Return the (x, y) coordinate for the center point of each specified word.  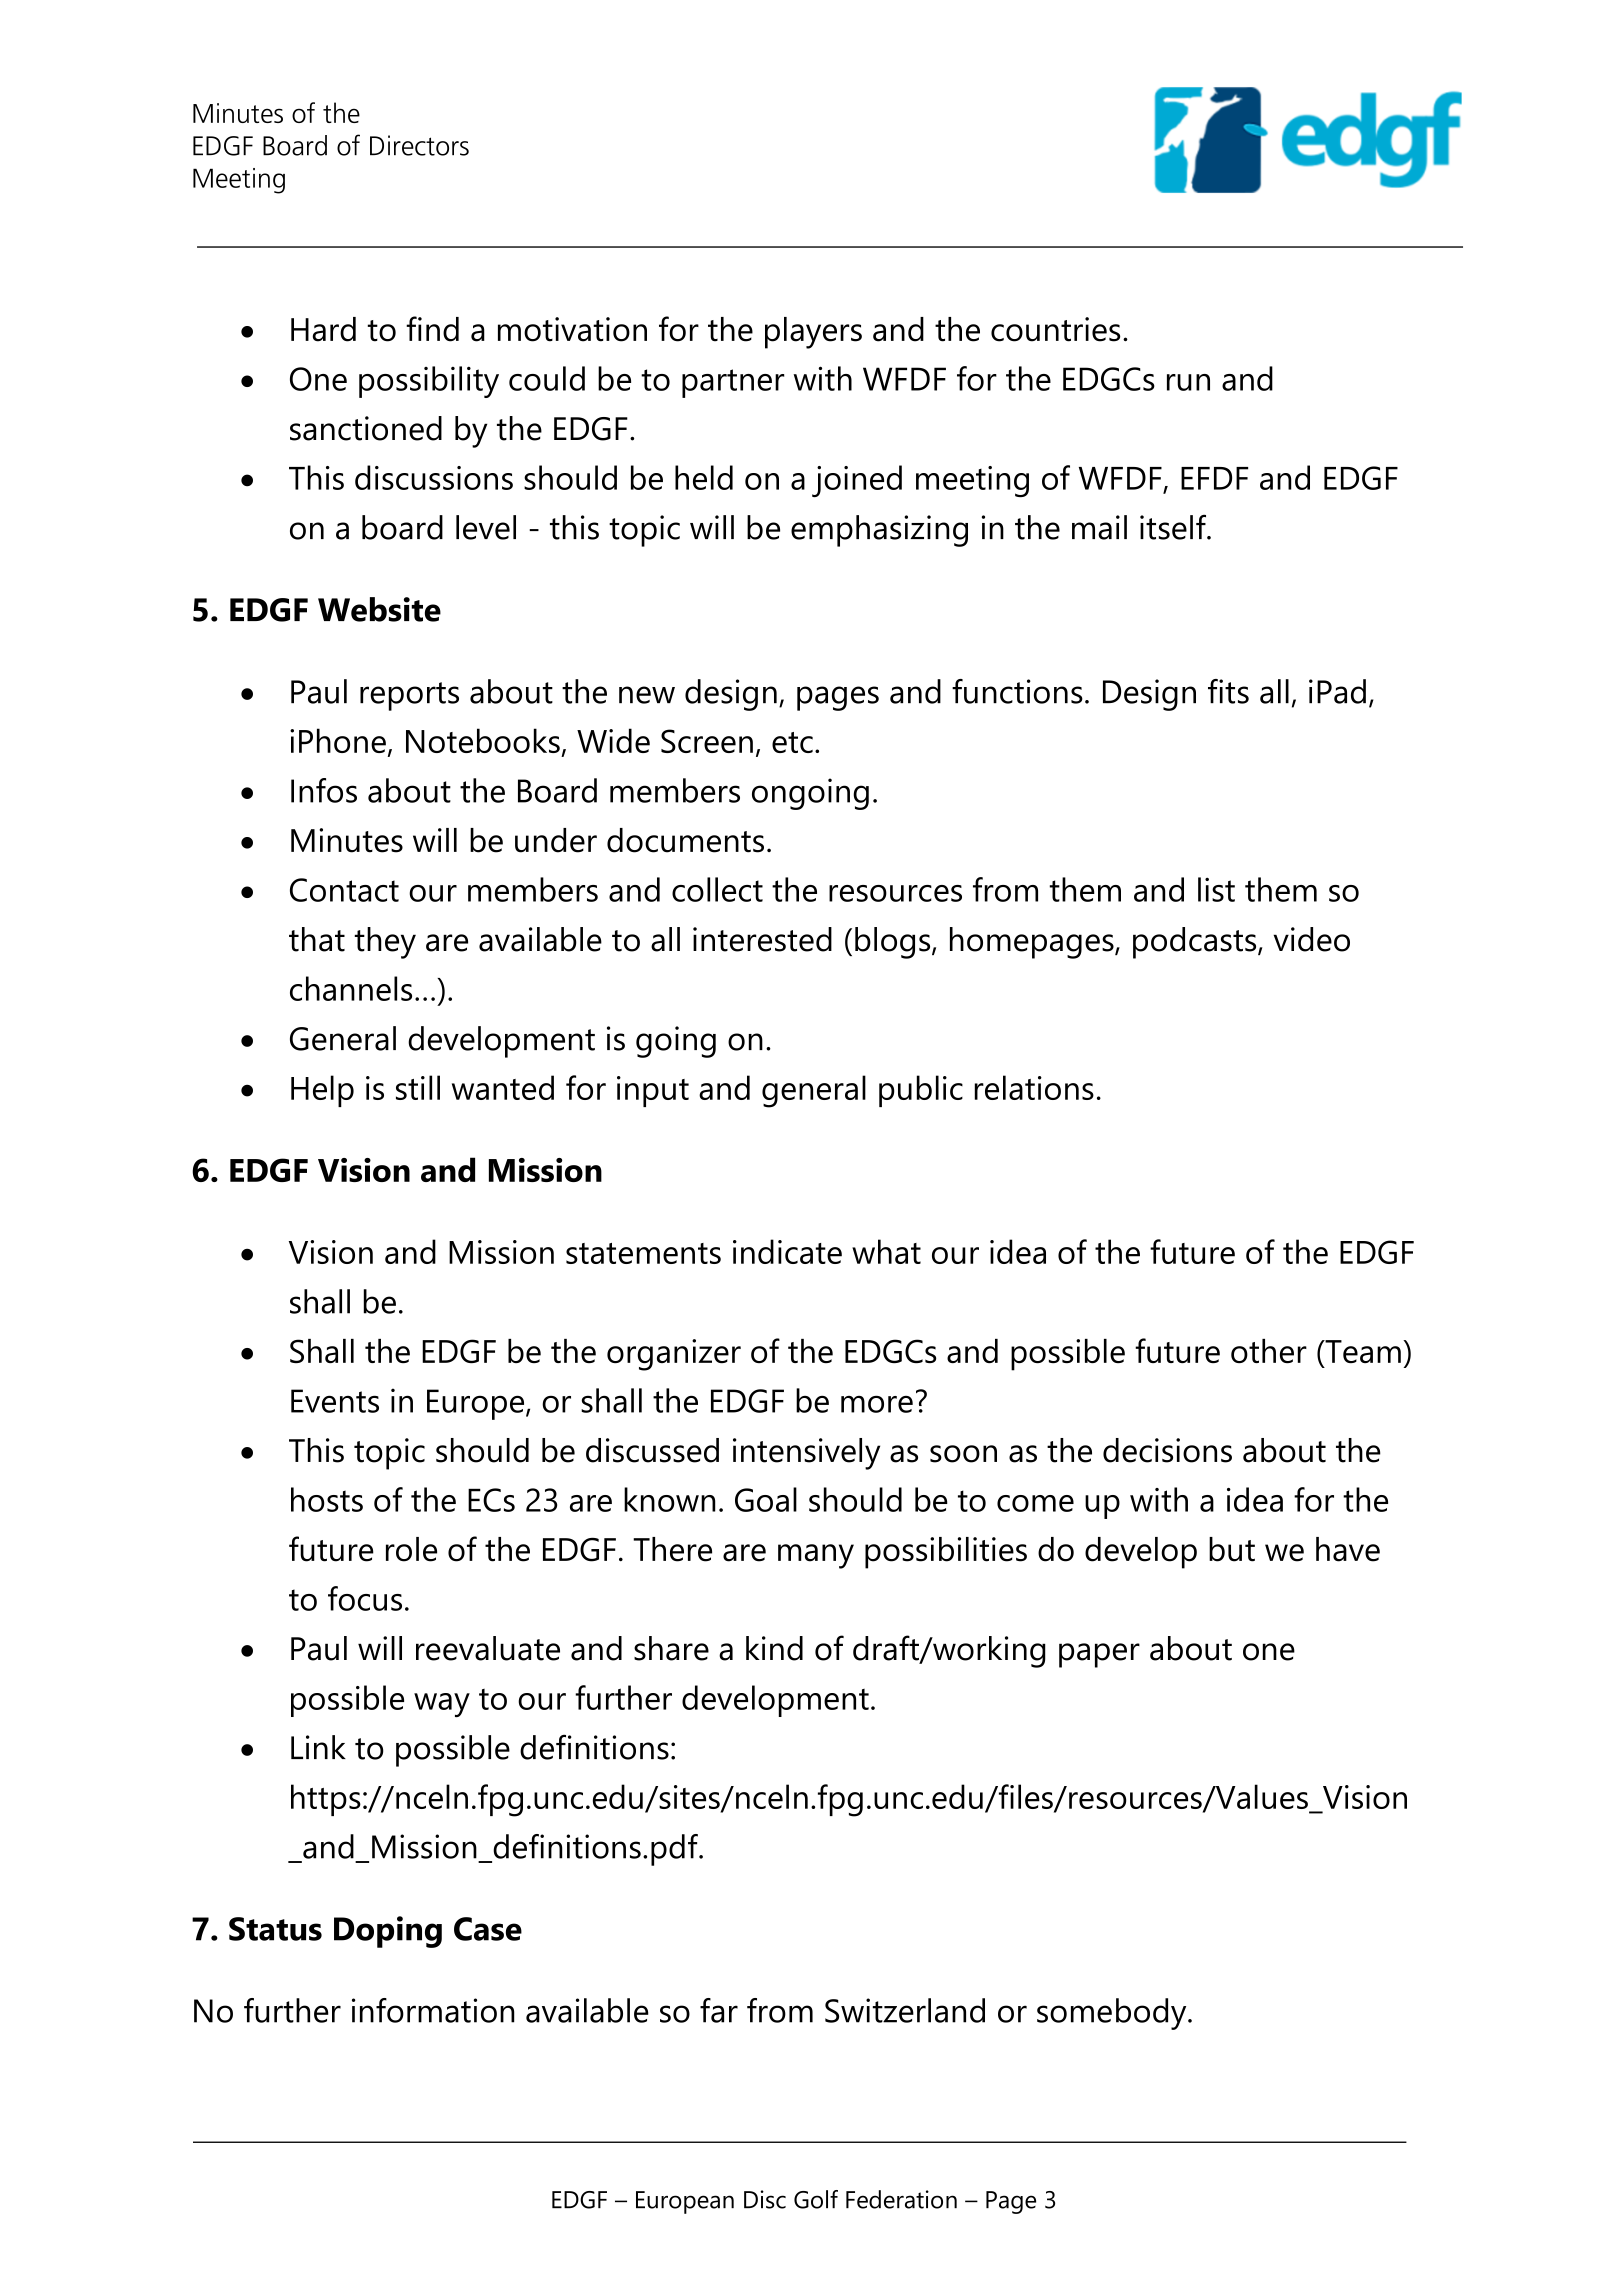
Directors (419, 145)
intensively (806, 1454)
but (1232, 1549)
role (411, 1549)
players (813, 333)
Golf (816, 2199)
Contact (344, 890)
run (1188, 382)
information (433, 2010)
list (1216, 889)
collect (717, 889)
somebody (1113, 2014)
